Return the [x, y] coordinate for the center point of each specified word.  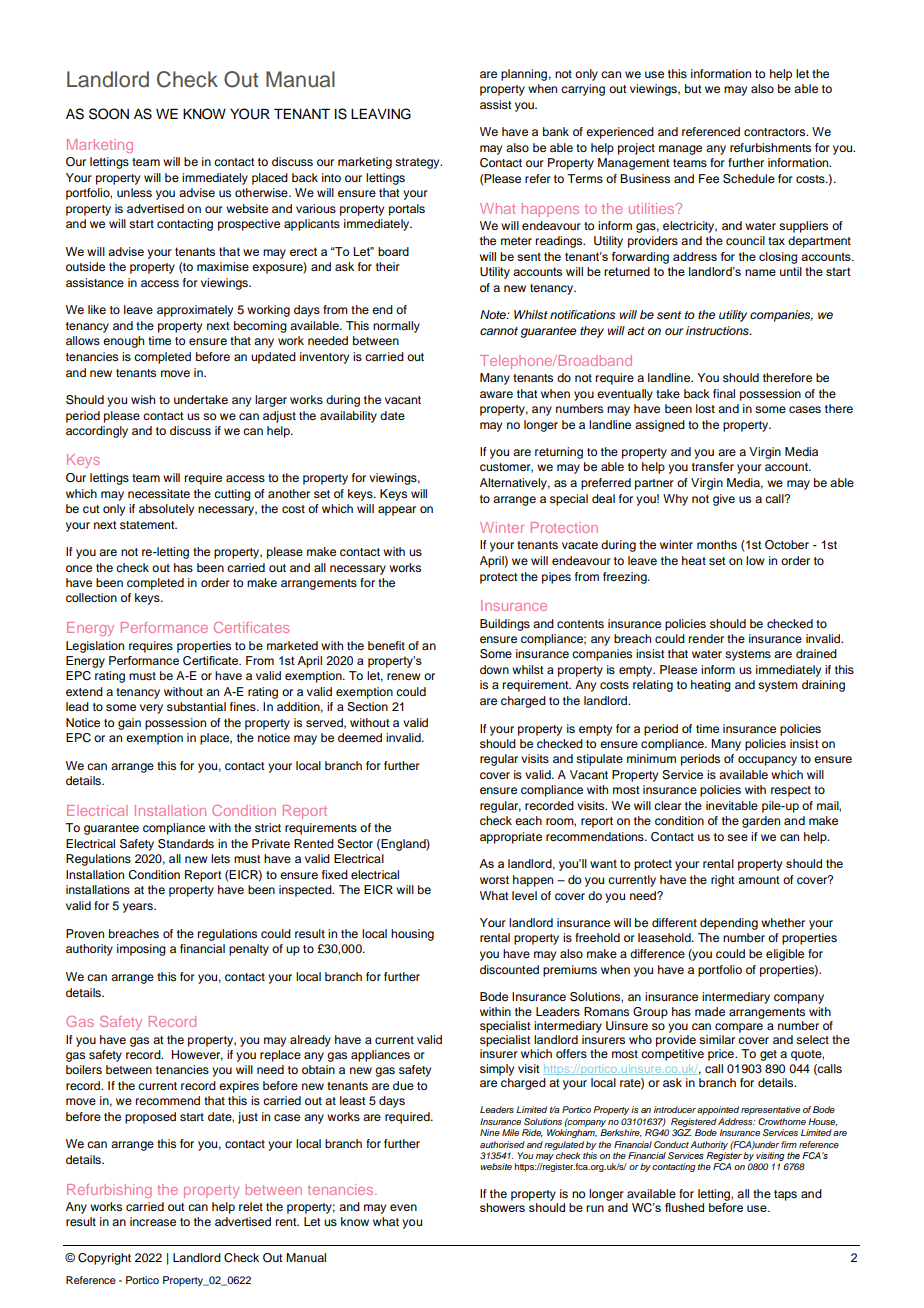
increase [153, 1221]
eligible [785, 955]
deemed [360, 737]
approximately [195, 311]
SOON [109, 114]
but [693, 88]
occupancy [767, 761]
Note [494, 314]
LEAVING [381, 114]
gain [129, 724]
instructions [718, 330]
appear [397, 511]
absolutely [166, 510]
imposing [141, 950]
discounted [509, 969]
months [717, 544]
